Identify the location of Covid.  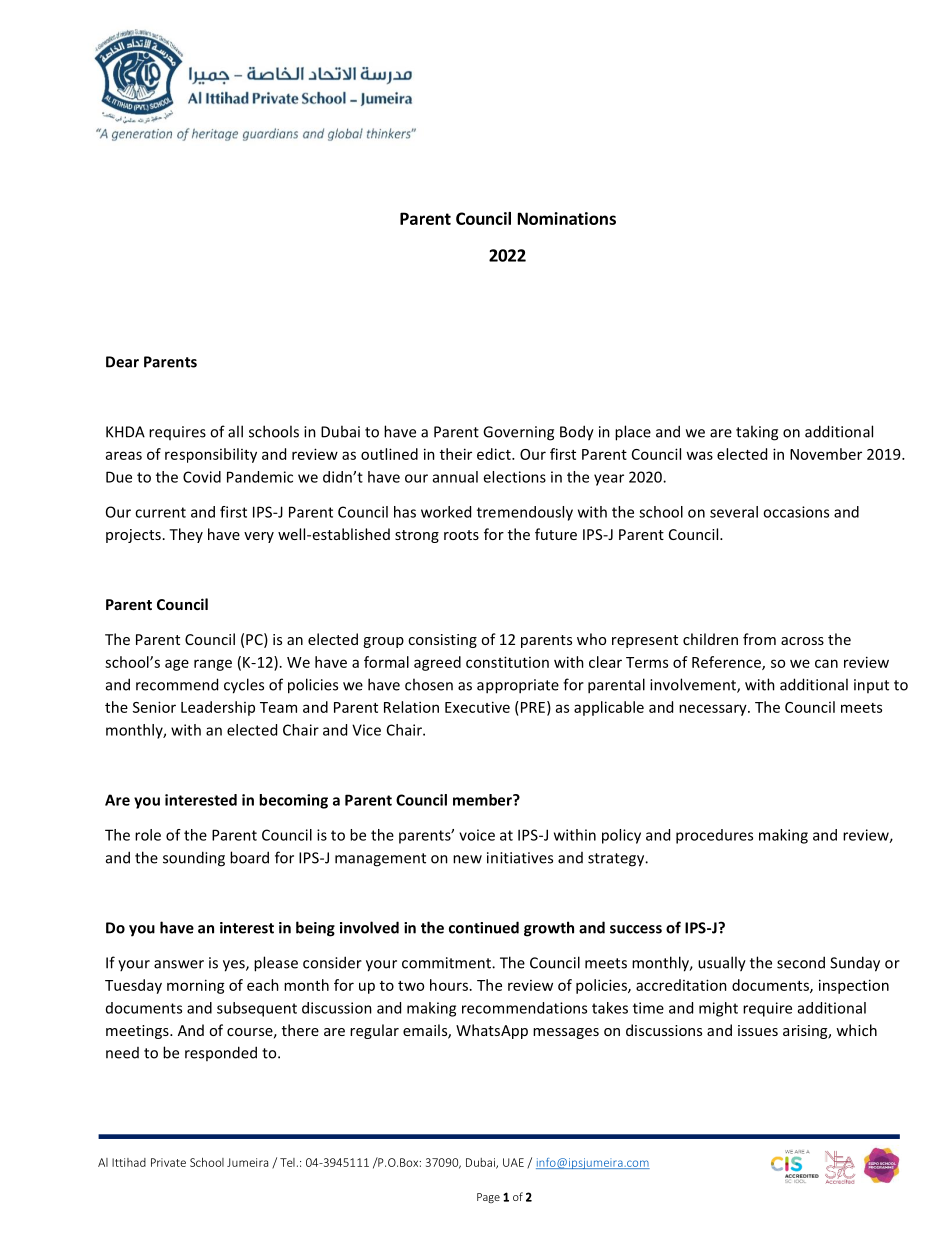
(202, 477).
